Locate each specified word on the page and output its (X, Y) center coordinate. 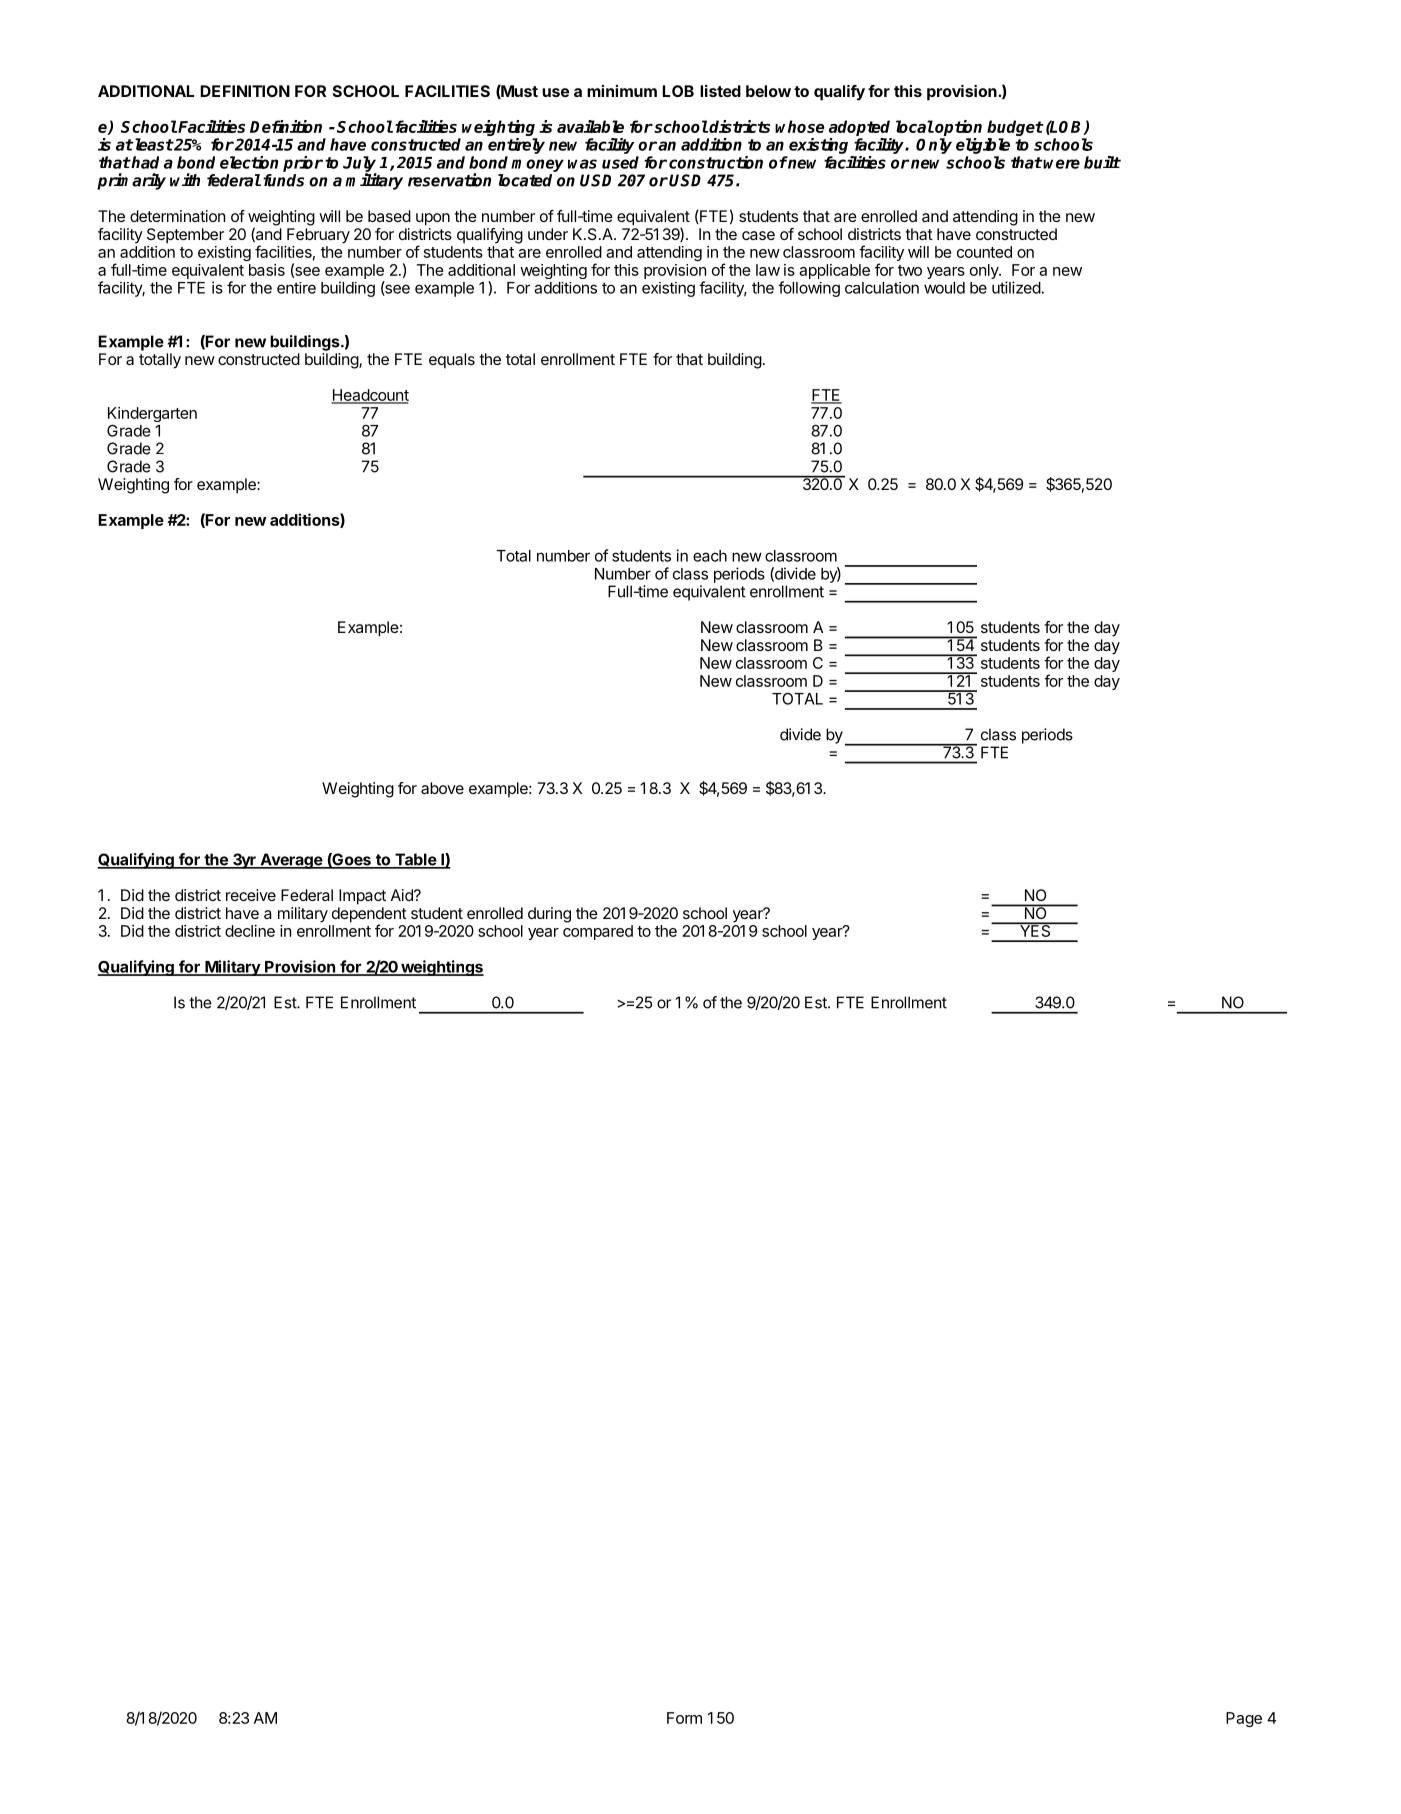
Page (1244, 1719)
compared (598, 932)
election (249, 162)
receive (251, 895)
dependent (369, 916)
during (549, 915)
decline (250, 931)
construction (716, 162)
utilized (1016, 287)
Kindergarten (152, 416)
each (710, 556)
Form (684, 1718)
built (1102, 162)
